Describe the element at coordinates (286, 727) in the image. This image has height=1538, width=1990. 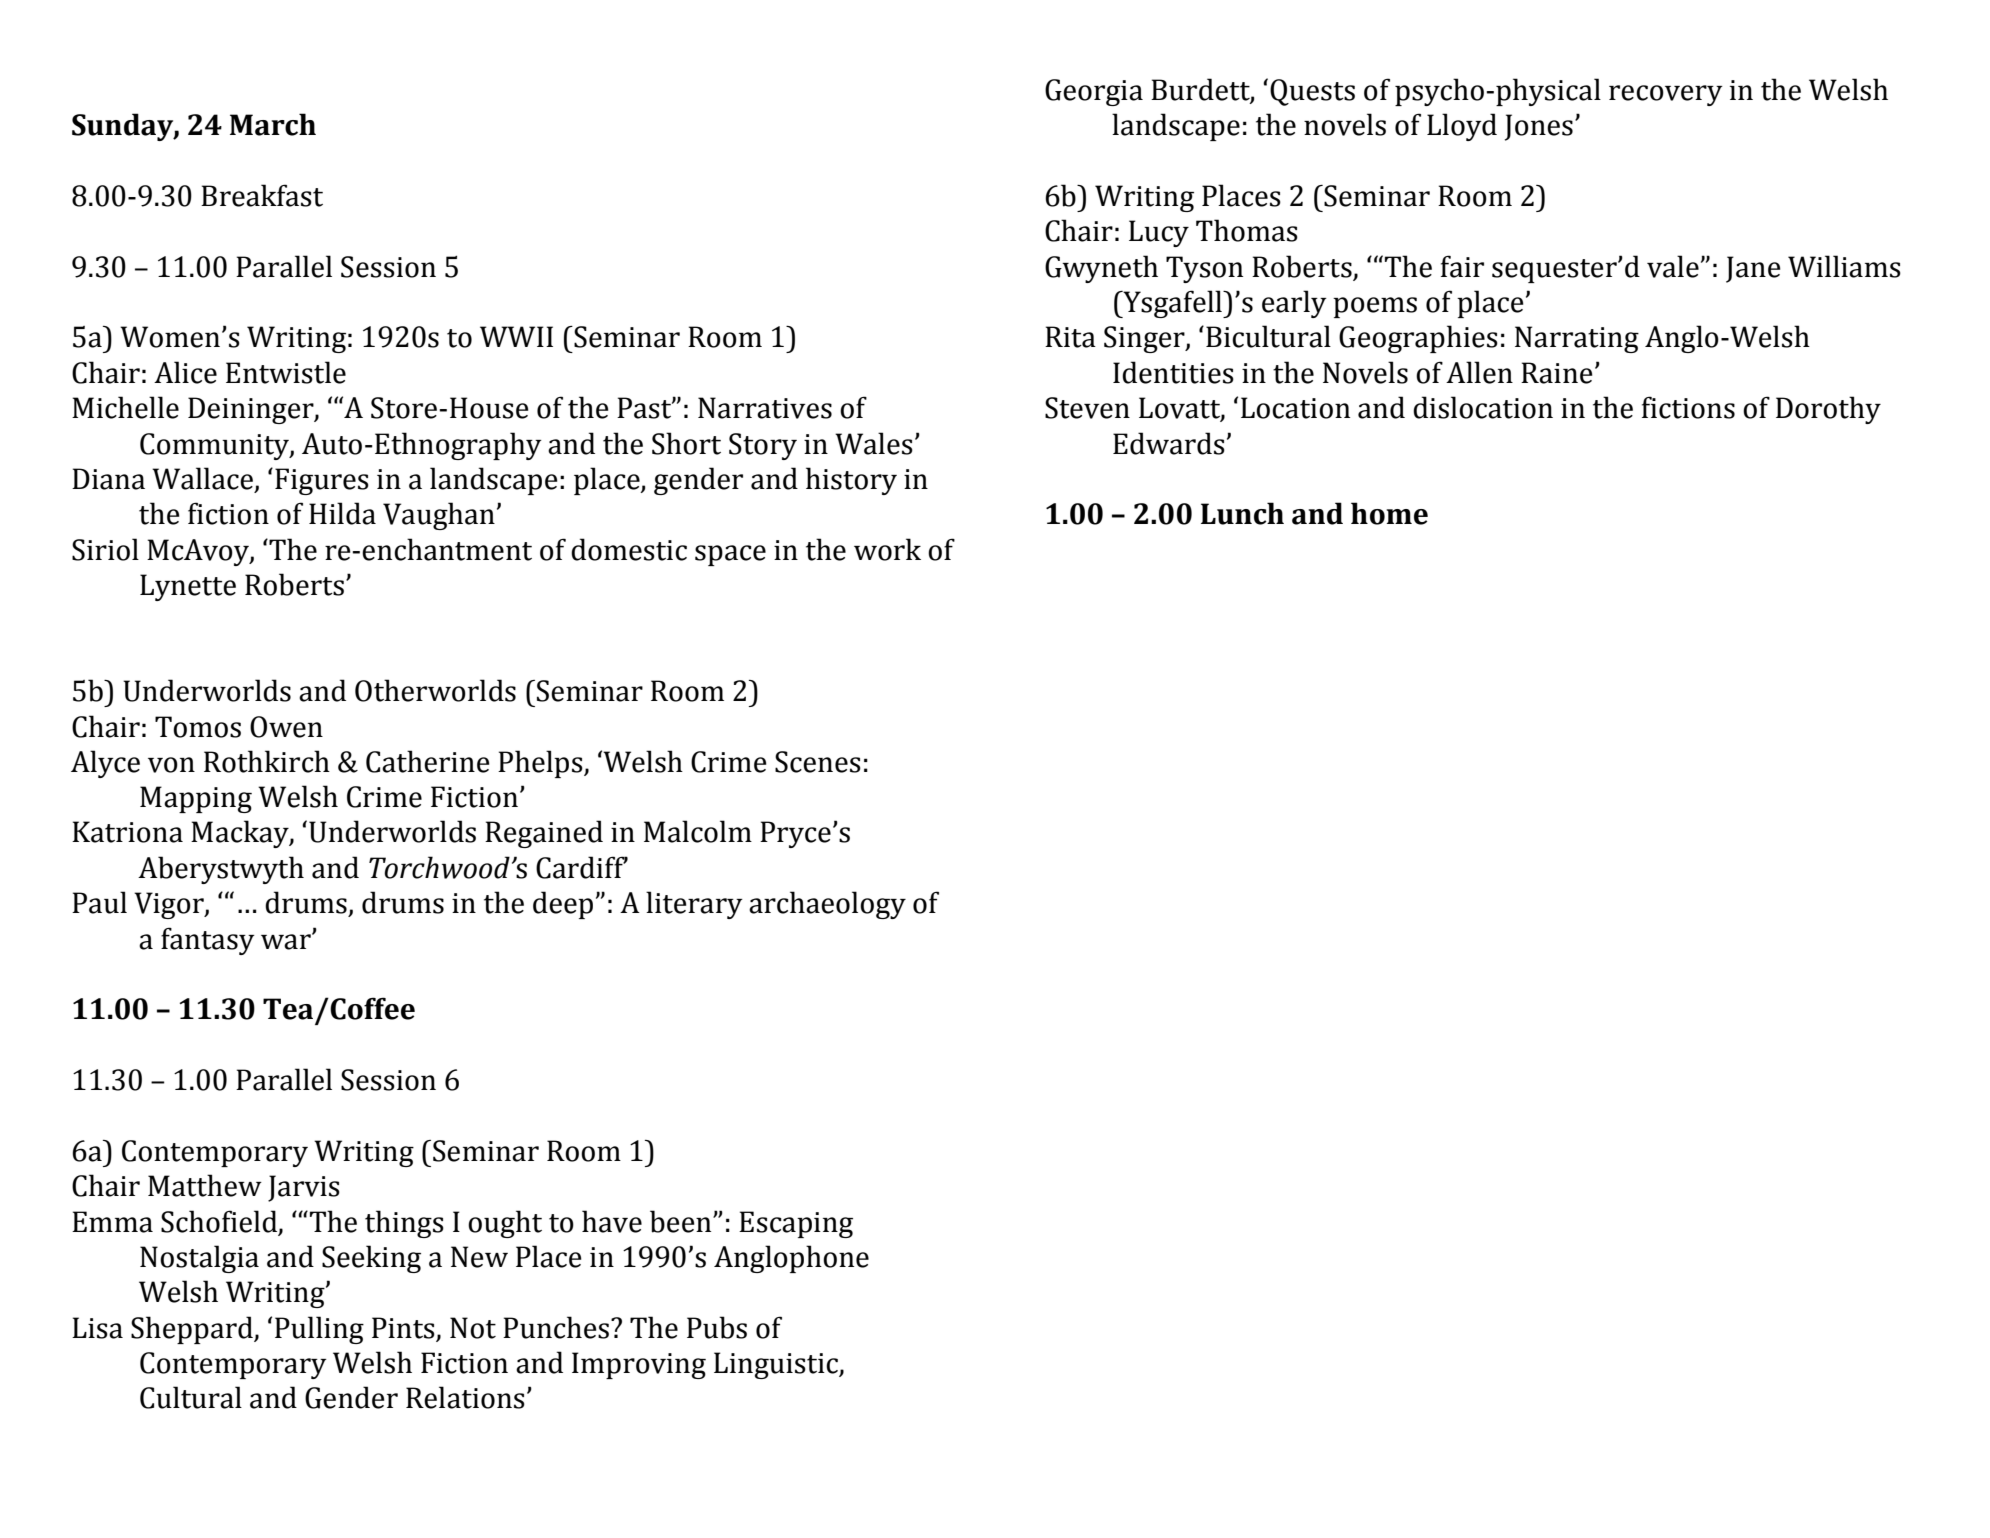
I see `Owen` at that location.
